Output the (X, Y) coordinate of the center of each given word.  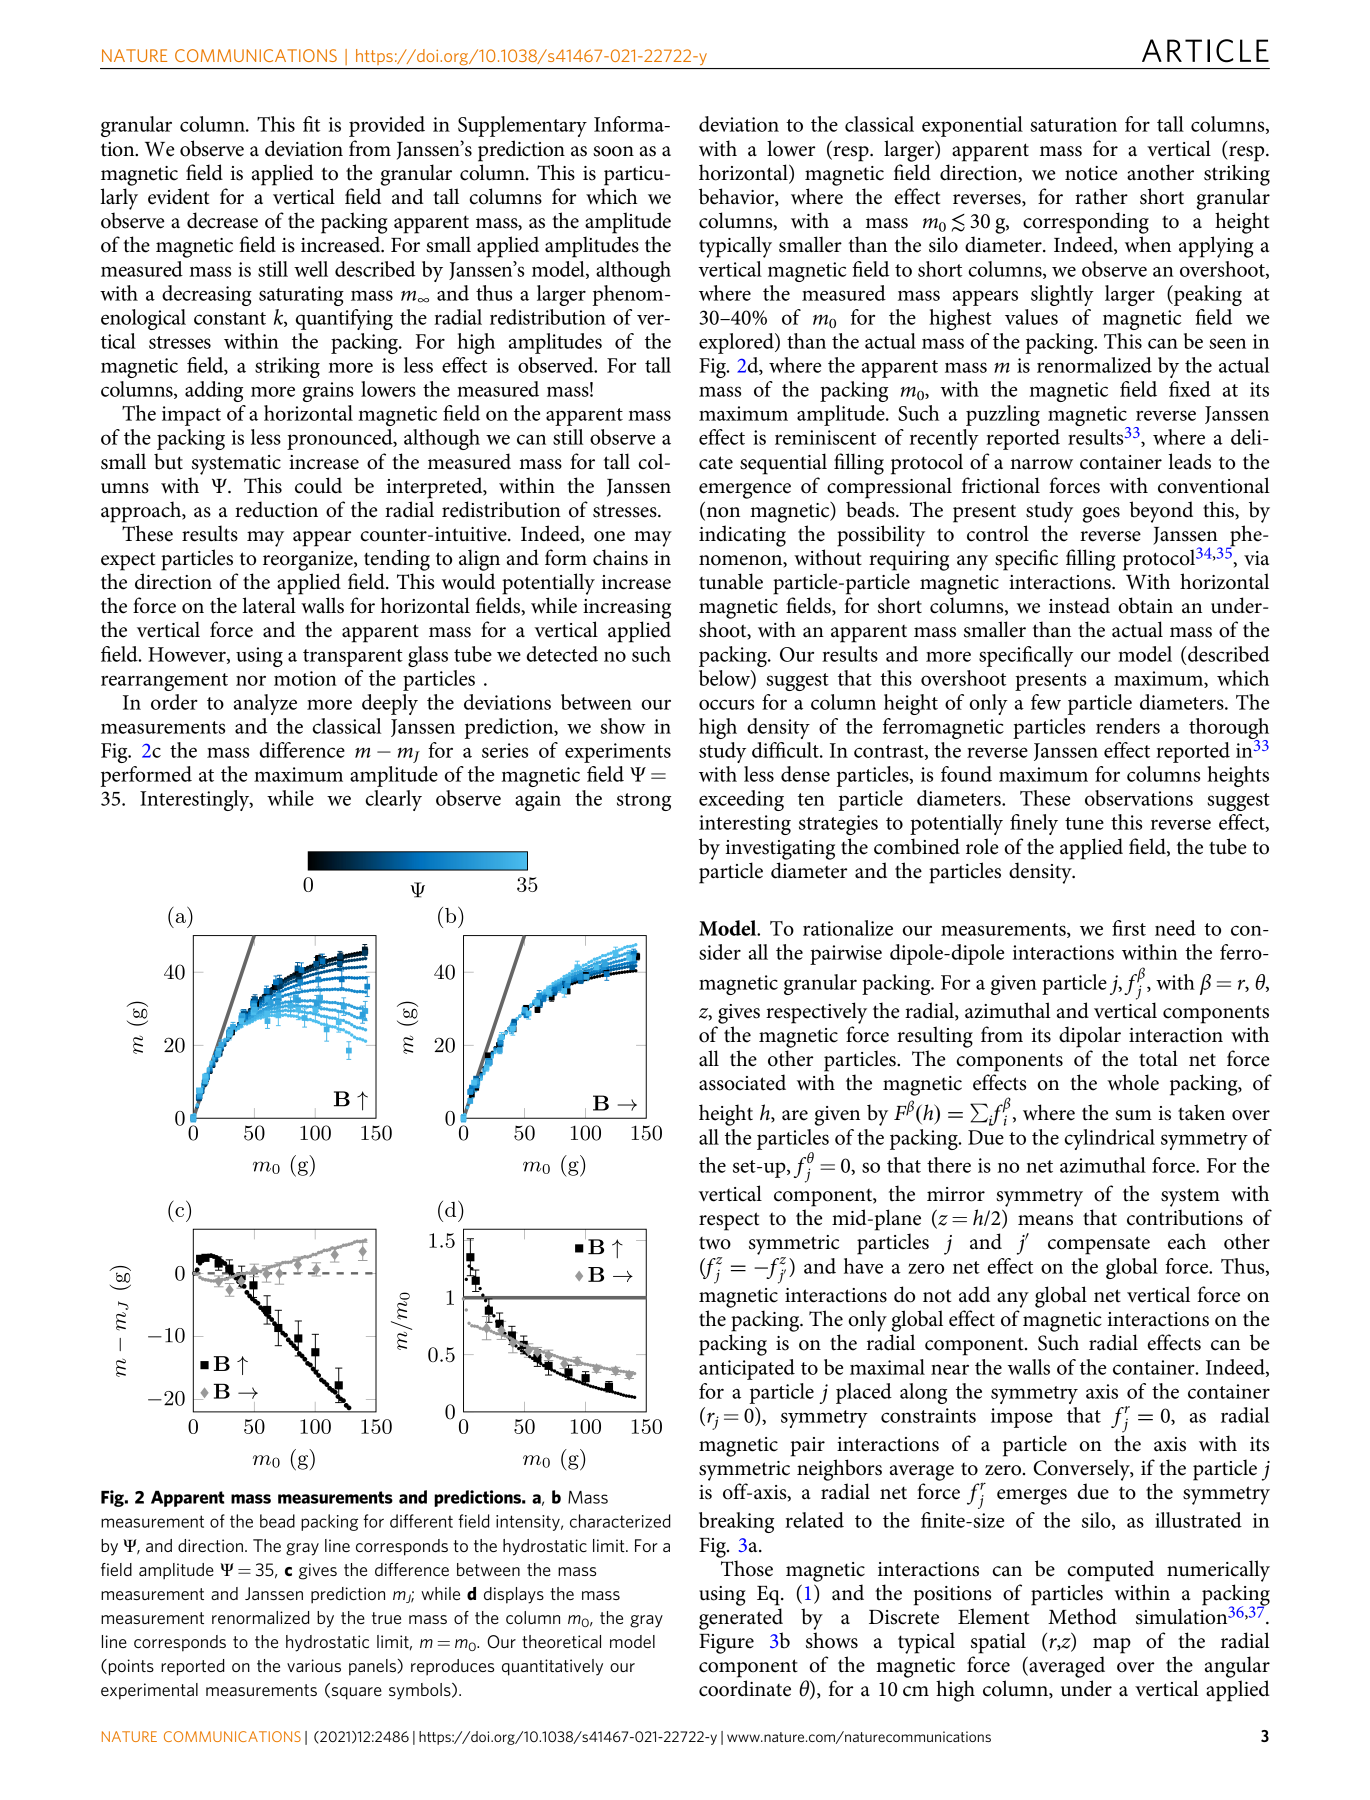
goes (1101, 515)
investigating (780, 850)
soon (613, 151)
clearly (393, 800)
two (715, 1243)
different (421, 1521)
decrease (222, 220)
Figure (726, 1644)
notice (1091, 173)
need (1175, 928)
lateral (269, 605)
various (314, 1665)
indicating (742, 536)
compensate (1099, 1245)
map (1112, 1646)
